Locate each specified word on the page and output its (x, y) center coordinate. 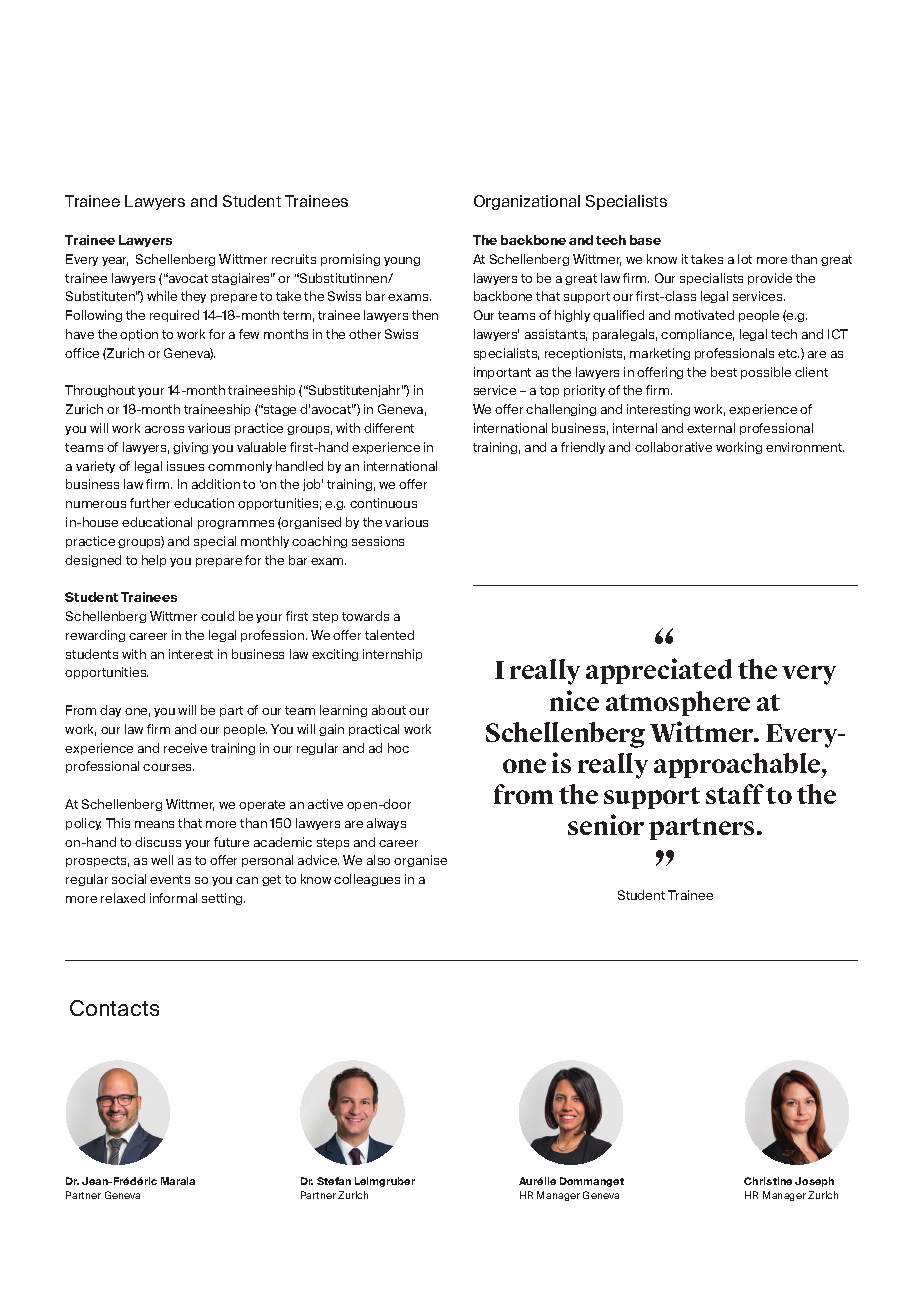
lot (745, 259)
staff (735, 794)
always (386, 824)
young (402, 261)
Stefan (334, 1181)
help (154, 561)
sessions (378, 541)
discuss (158, 842)
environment (805, 447)
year (115, 261)
